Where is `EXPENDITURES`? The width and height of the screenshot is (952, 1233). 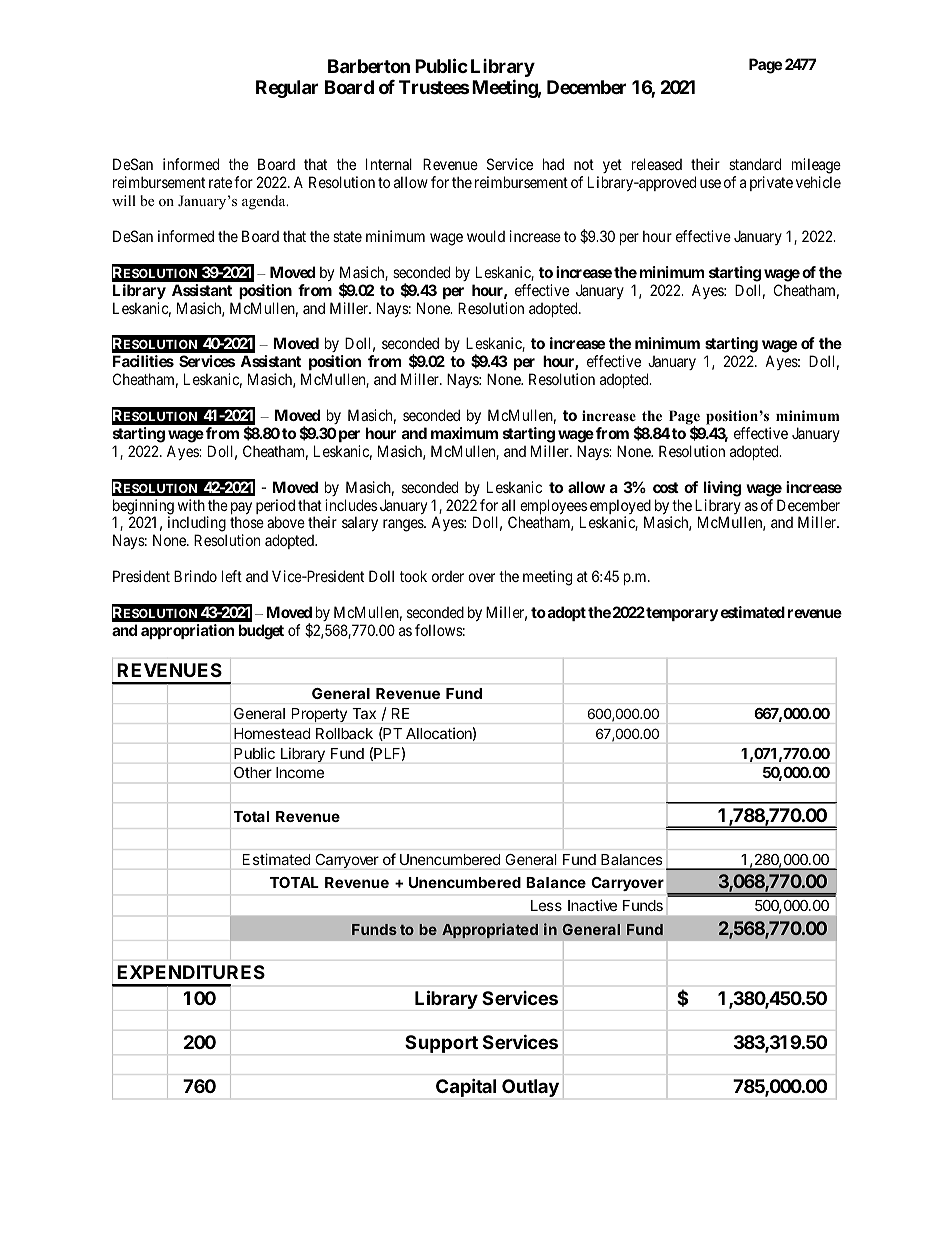 EXPENDITURES is located at coordinates (191, 972).
